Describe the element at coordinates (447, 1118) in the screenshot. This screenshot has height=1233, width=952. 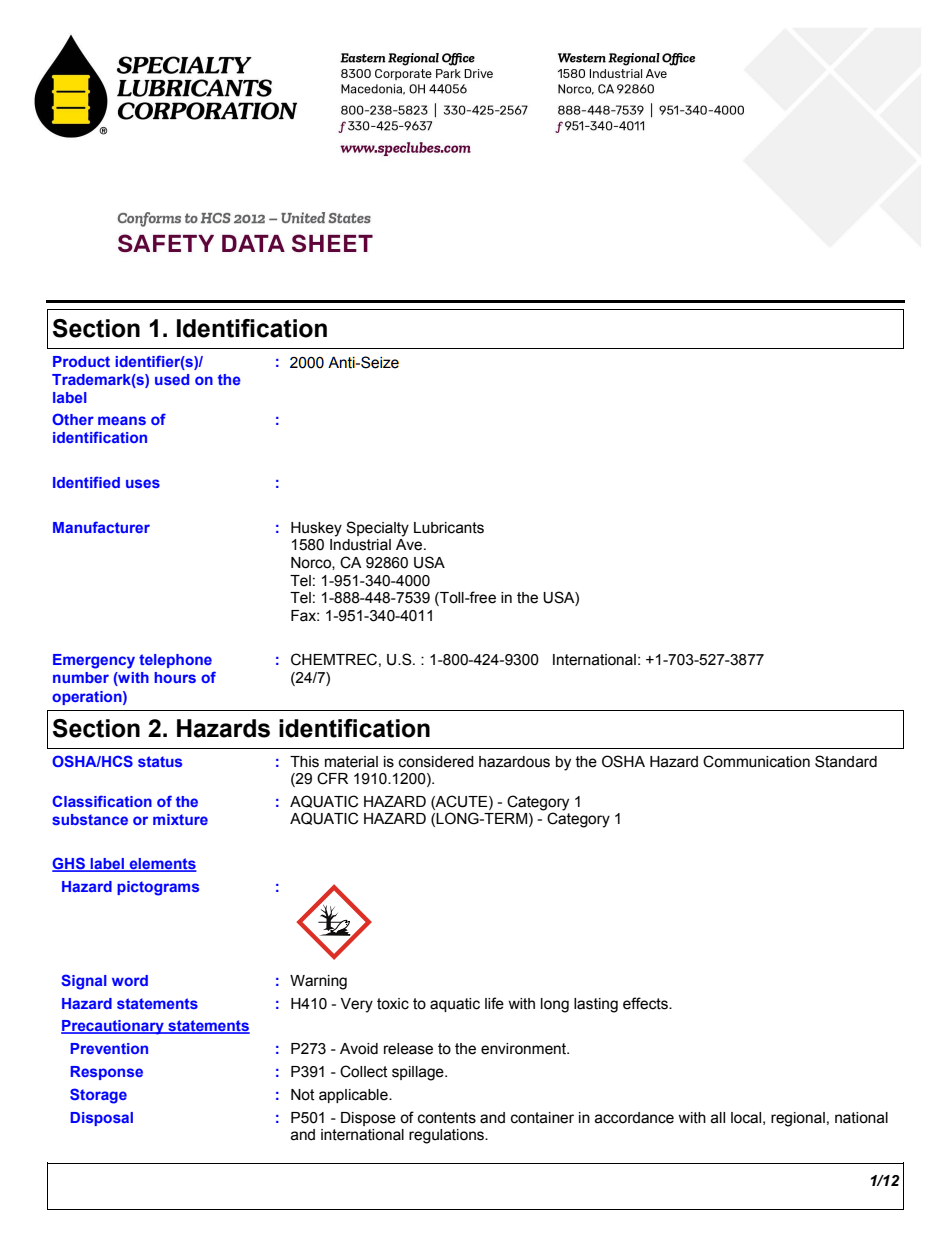
I see `contents` at that location.
